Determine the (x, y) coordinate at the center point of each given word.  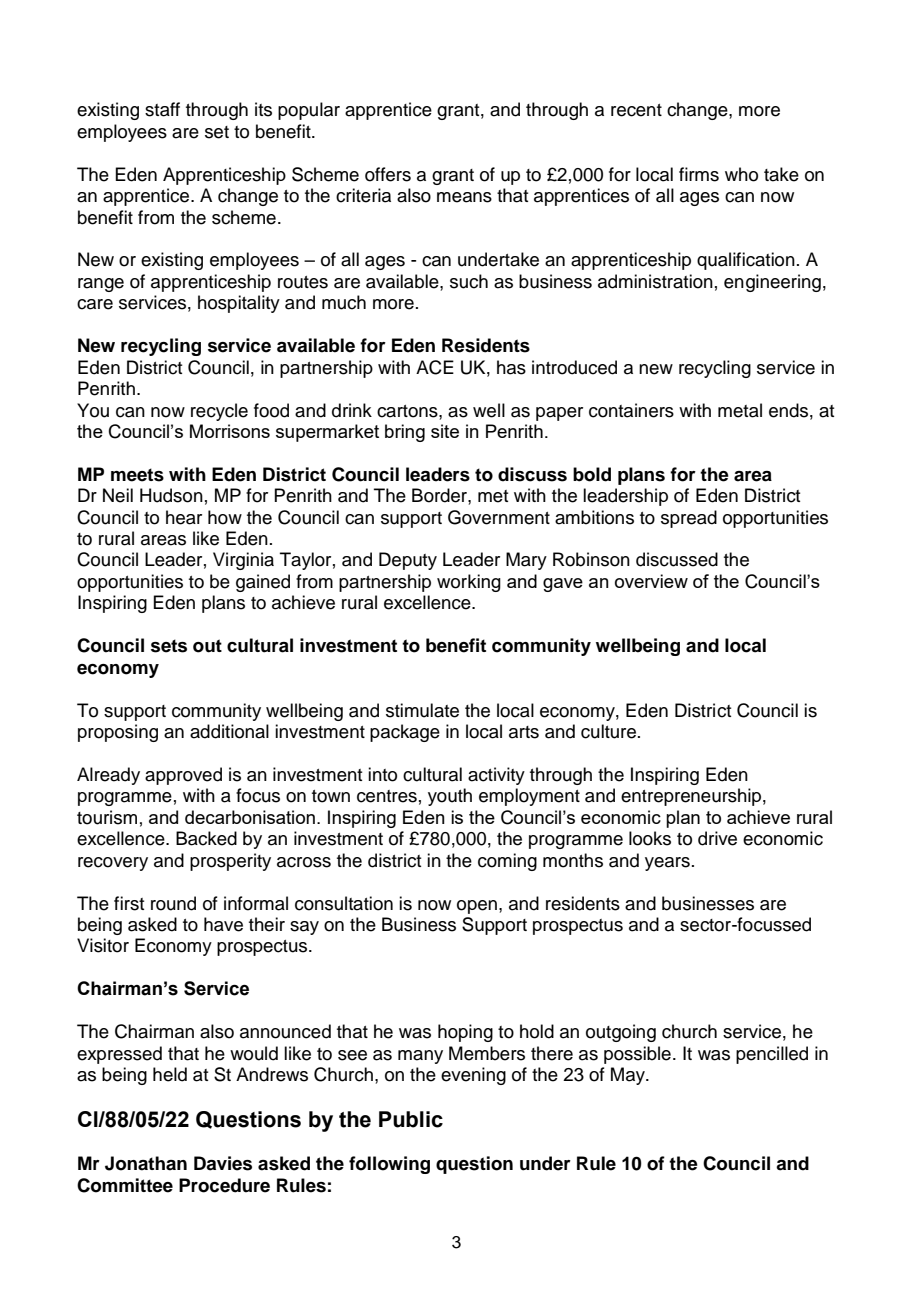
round (173, 903)
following (389, 1165)
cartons (408, 411)
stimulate (422, 710)
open (477, 907)
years (667, 864)
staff (162, 109)
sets (169, 646)
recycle (219, 412)
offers (388, 174)
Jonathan (146, 1163)
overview (651, 581)
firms (699, 174)
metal (740, 410)
